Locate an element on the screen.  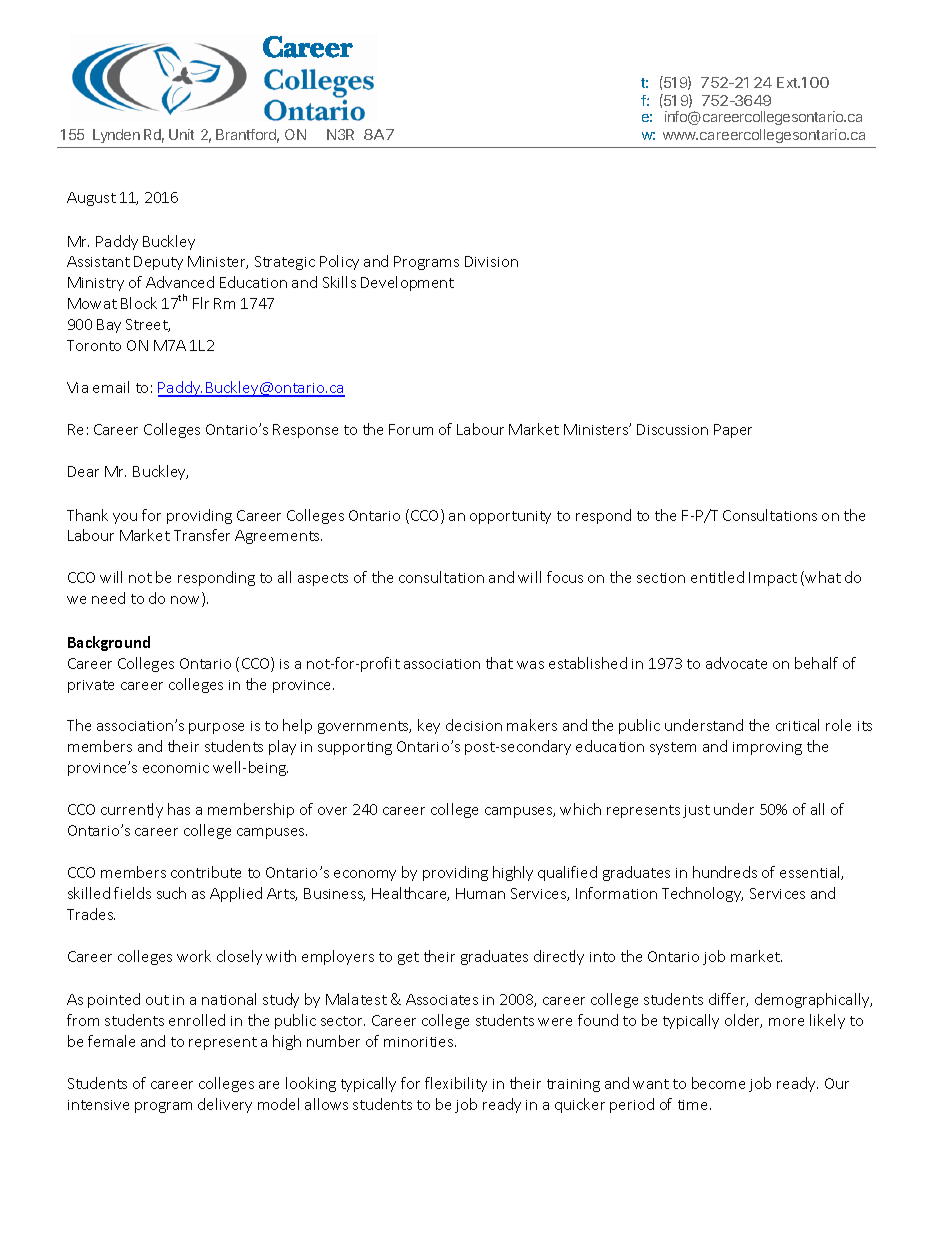
improving is located at coordinates (767, 748).
